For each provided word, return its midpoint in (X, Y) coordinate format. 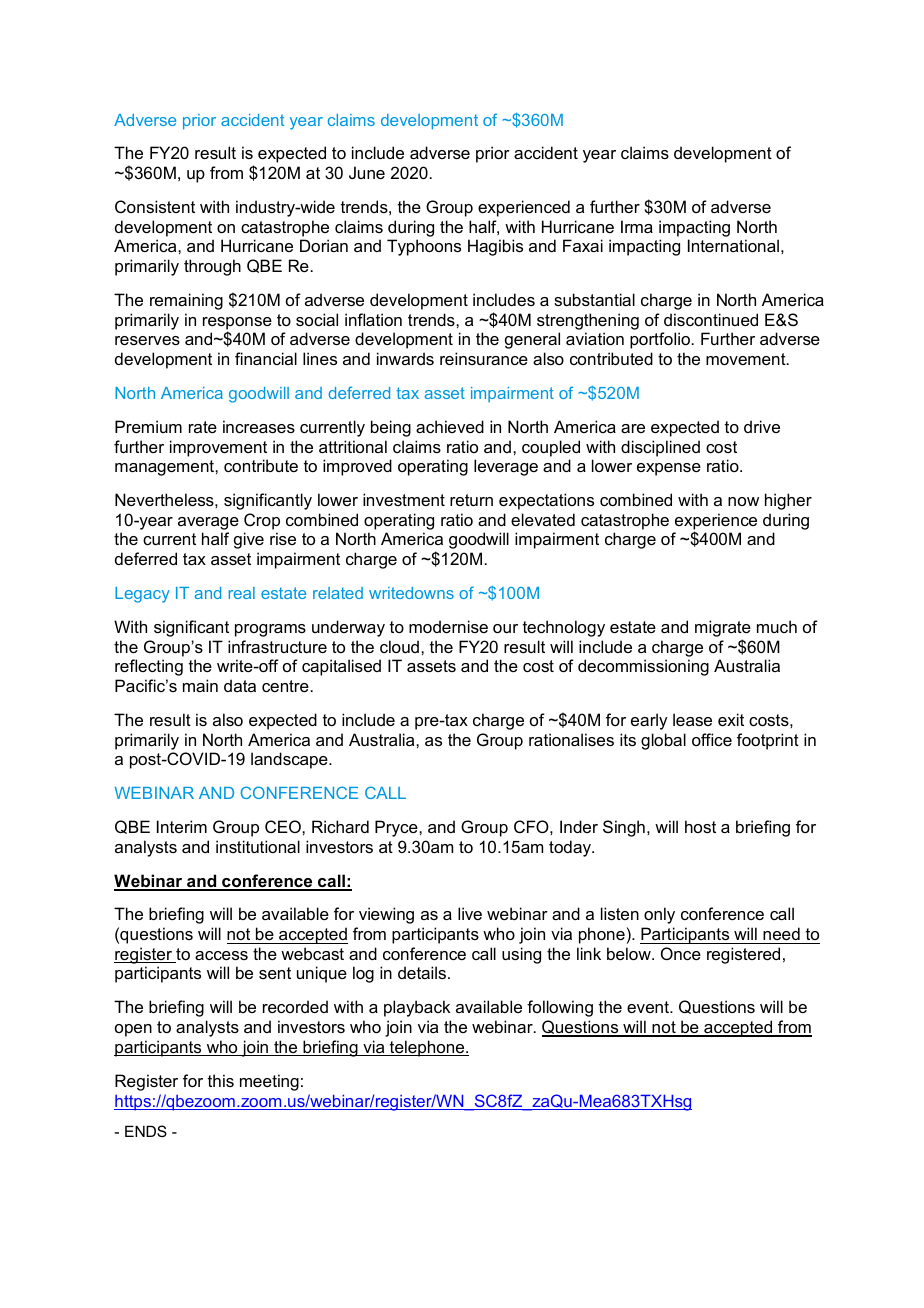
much (777, 626)
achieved (450, 426)
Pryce (397, 828)
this (221, 1080)
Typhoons (424, 247)
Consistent (155, 206)
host (700, 826)
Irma (637, 226)
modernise (448, 626)
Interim (182, 826)
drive (762, 426)
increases (259, 426)
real (242, 593)
